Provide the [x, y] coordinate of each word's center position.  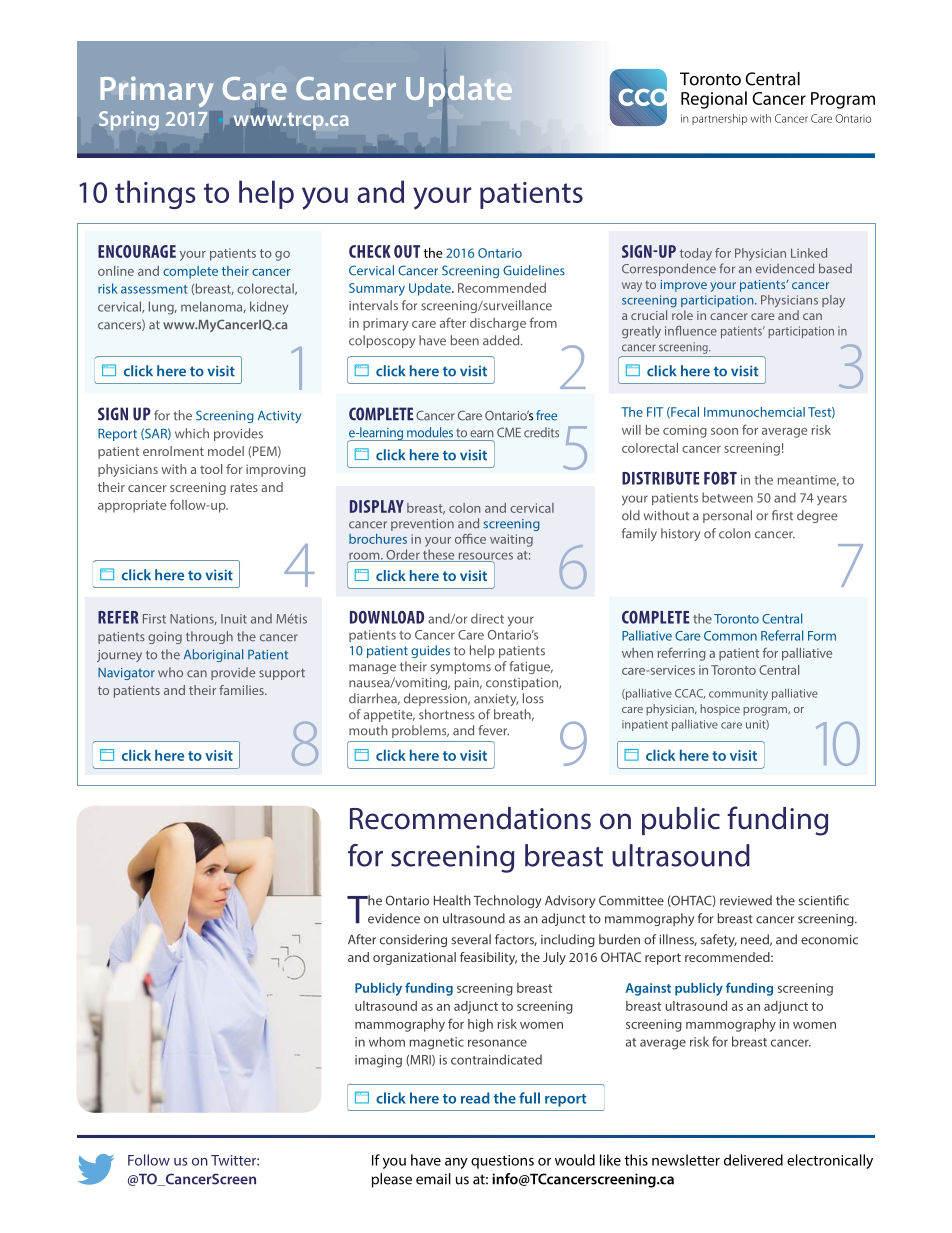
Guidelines [534, 270]
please [392, 1180]
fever [493, 730]
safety [719, 940]
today [696, 254]
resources [484, 557]
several [471, 939]
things [155, 194]
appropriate [132, 506]
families [242, 690]
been [465, 340]
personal [727, 516]
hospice [720, 709]
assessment [154, 289]
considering [413, 940]
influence [691, 331]
